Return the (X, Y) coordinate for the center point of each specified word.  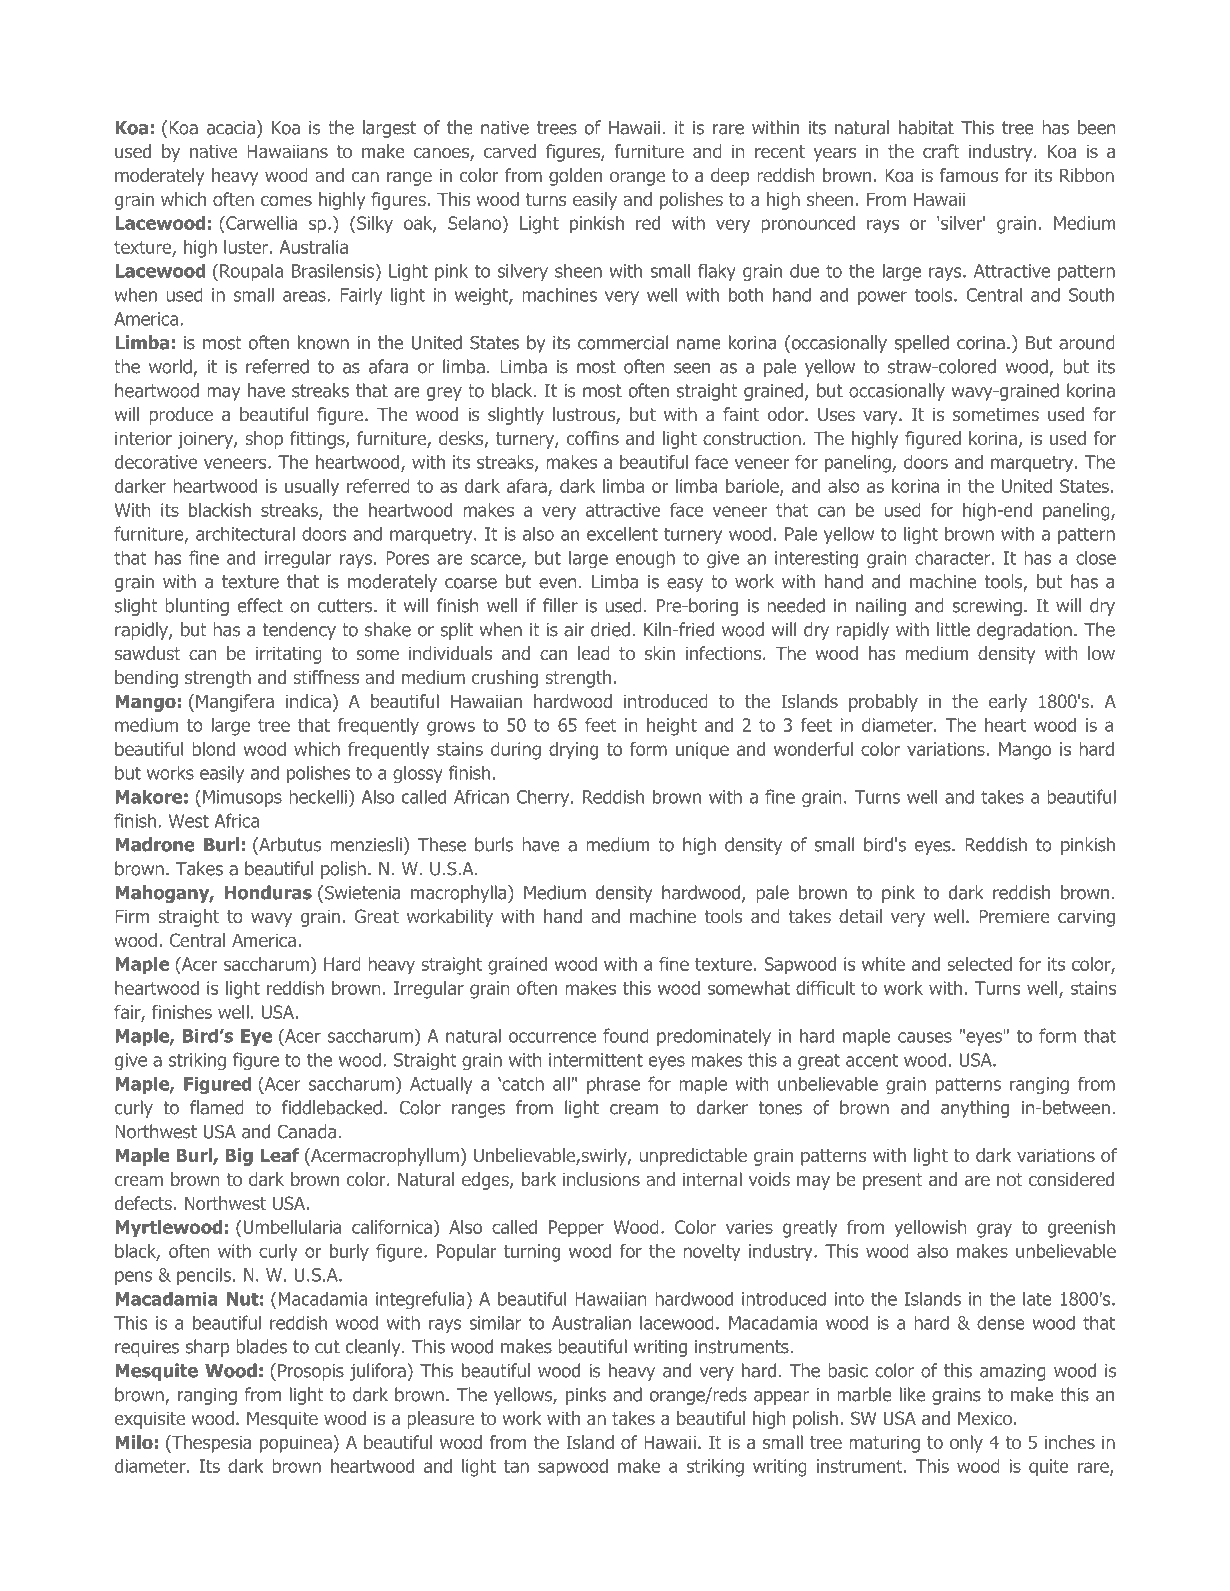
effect (260, 605)
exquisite (150, 1420)
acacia (231, 128)
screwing (987, 607)
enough (645, 559)
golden (575, 177)
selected (979, 964)
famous (969, 175)
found (626, 1035)
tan (516, 1466)
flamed (217, 1107)
